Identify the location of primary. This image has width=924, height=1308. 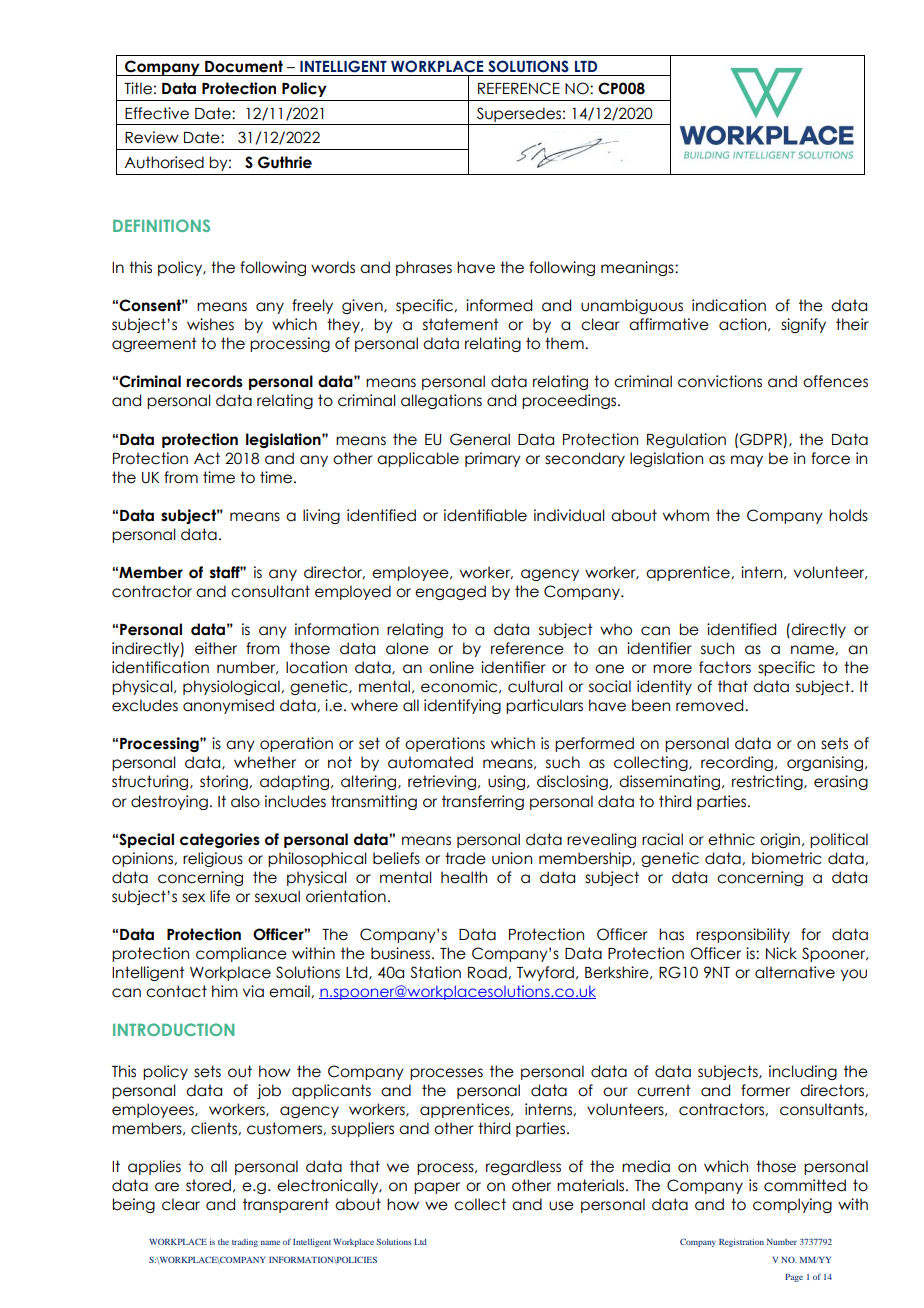
(493, 459).
